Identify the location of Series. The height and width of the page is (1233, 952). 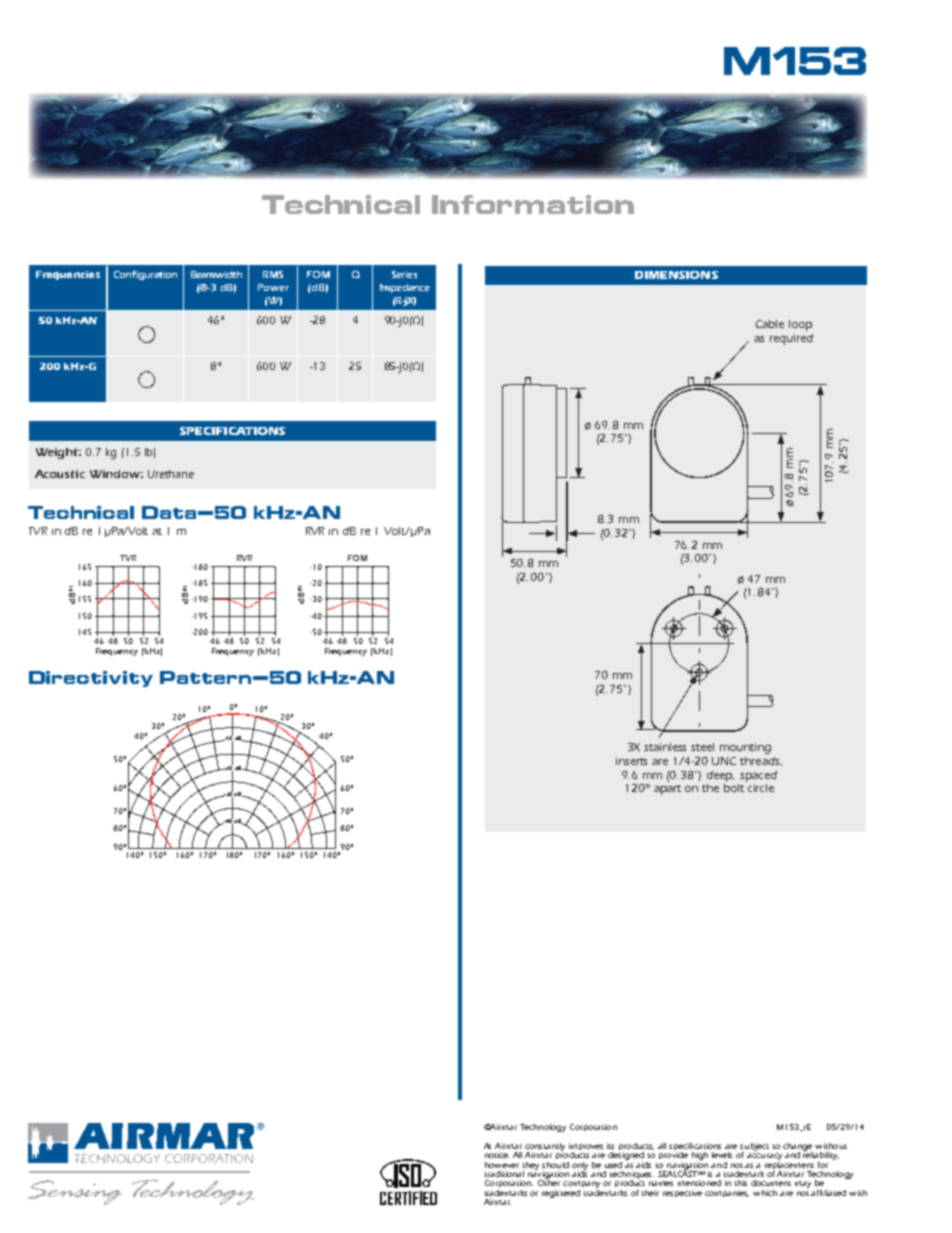
(404, 274).
